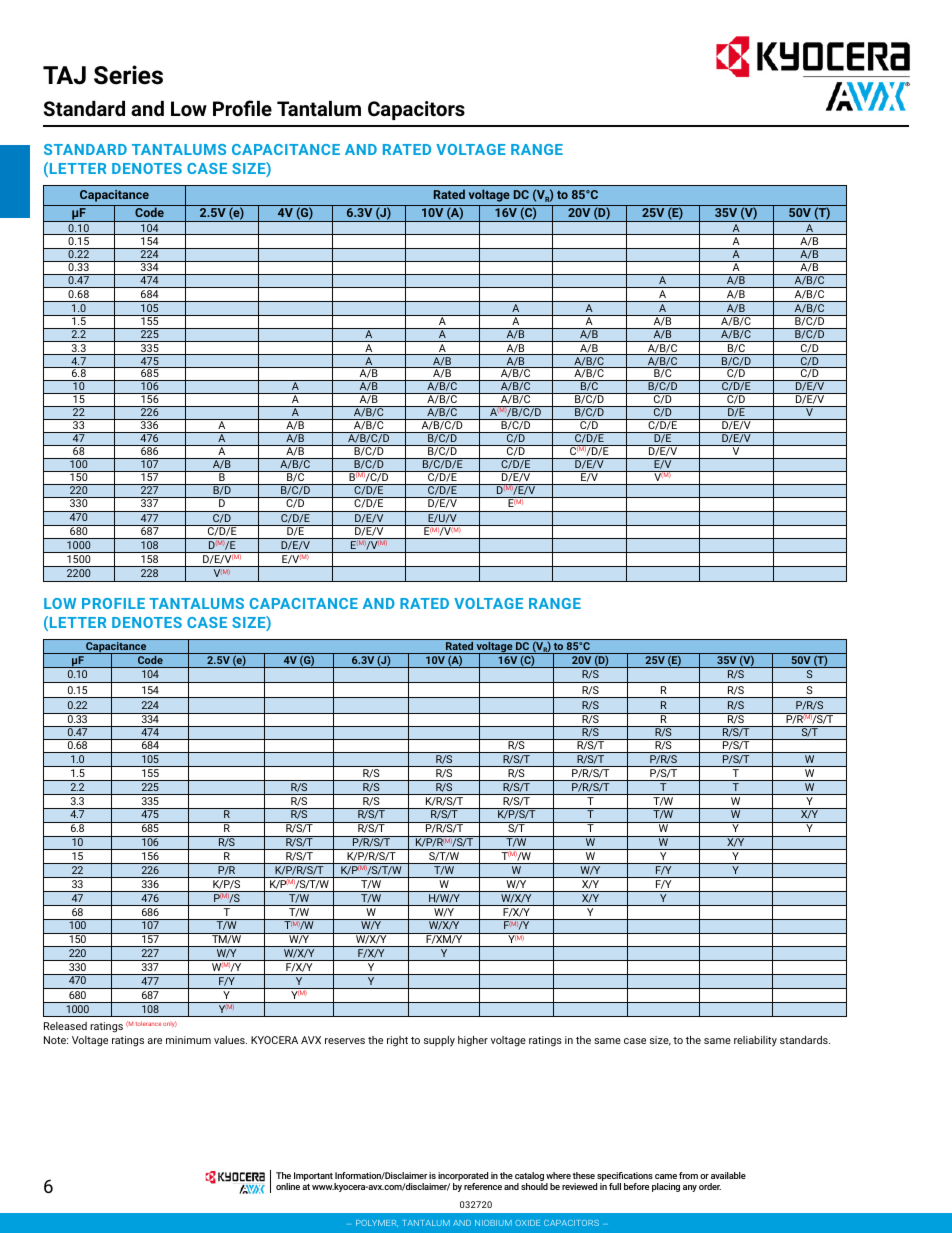 Image resolution: width=952 pixels, height=1233 pixels. Describe the element at coordinates (377, 1223) in the screenshot. I see `polymer` at that location.
